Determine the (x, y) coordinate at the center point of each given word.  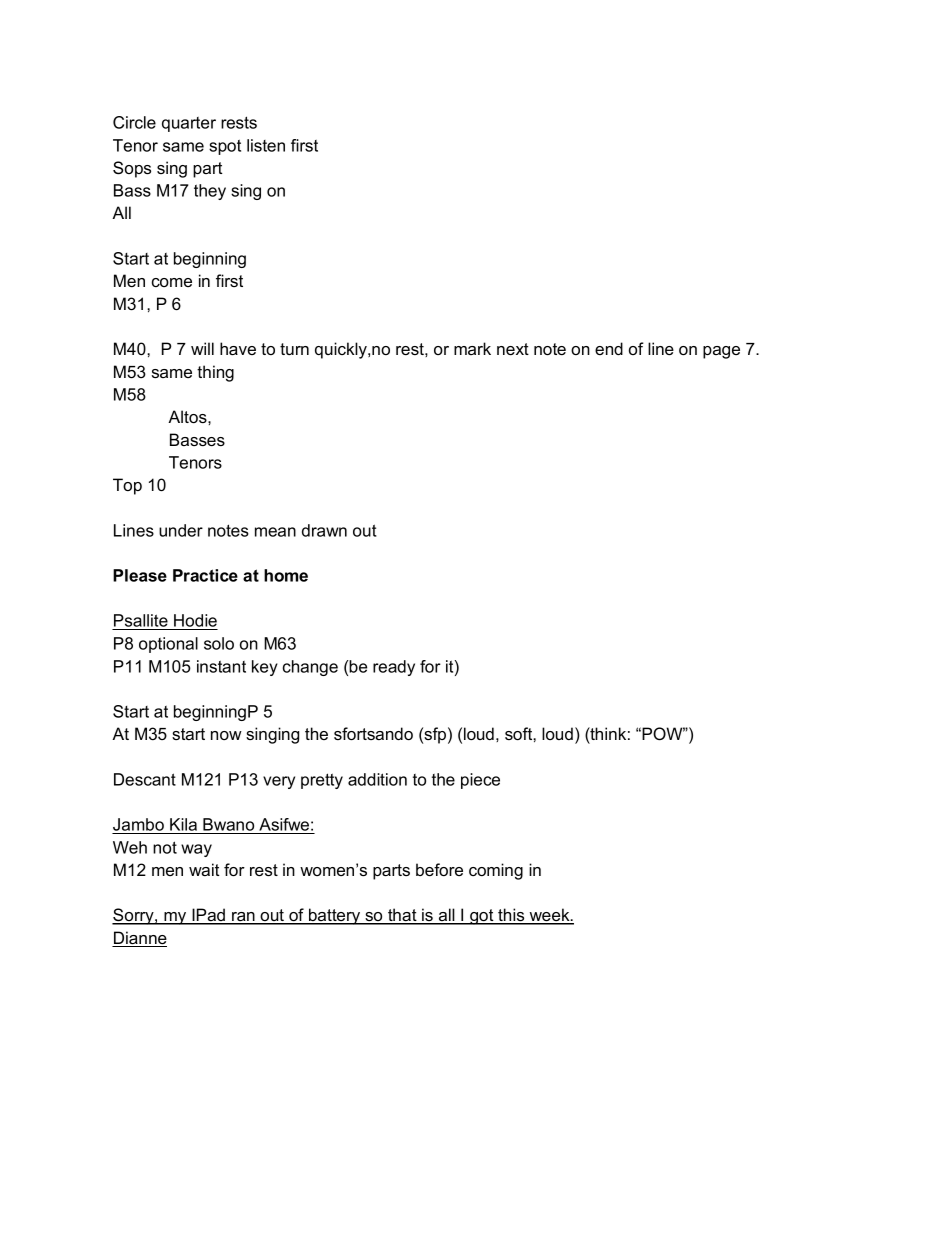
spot (225, 147)
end (609, 348)
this (511, 916)
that (402, 916)
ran (243, 918)
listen (266, 145)
